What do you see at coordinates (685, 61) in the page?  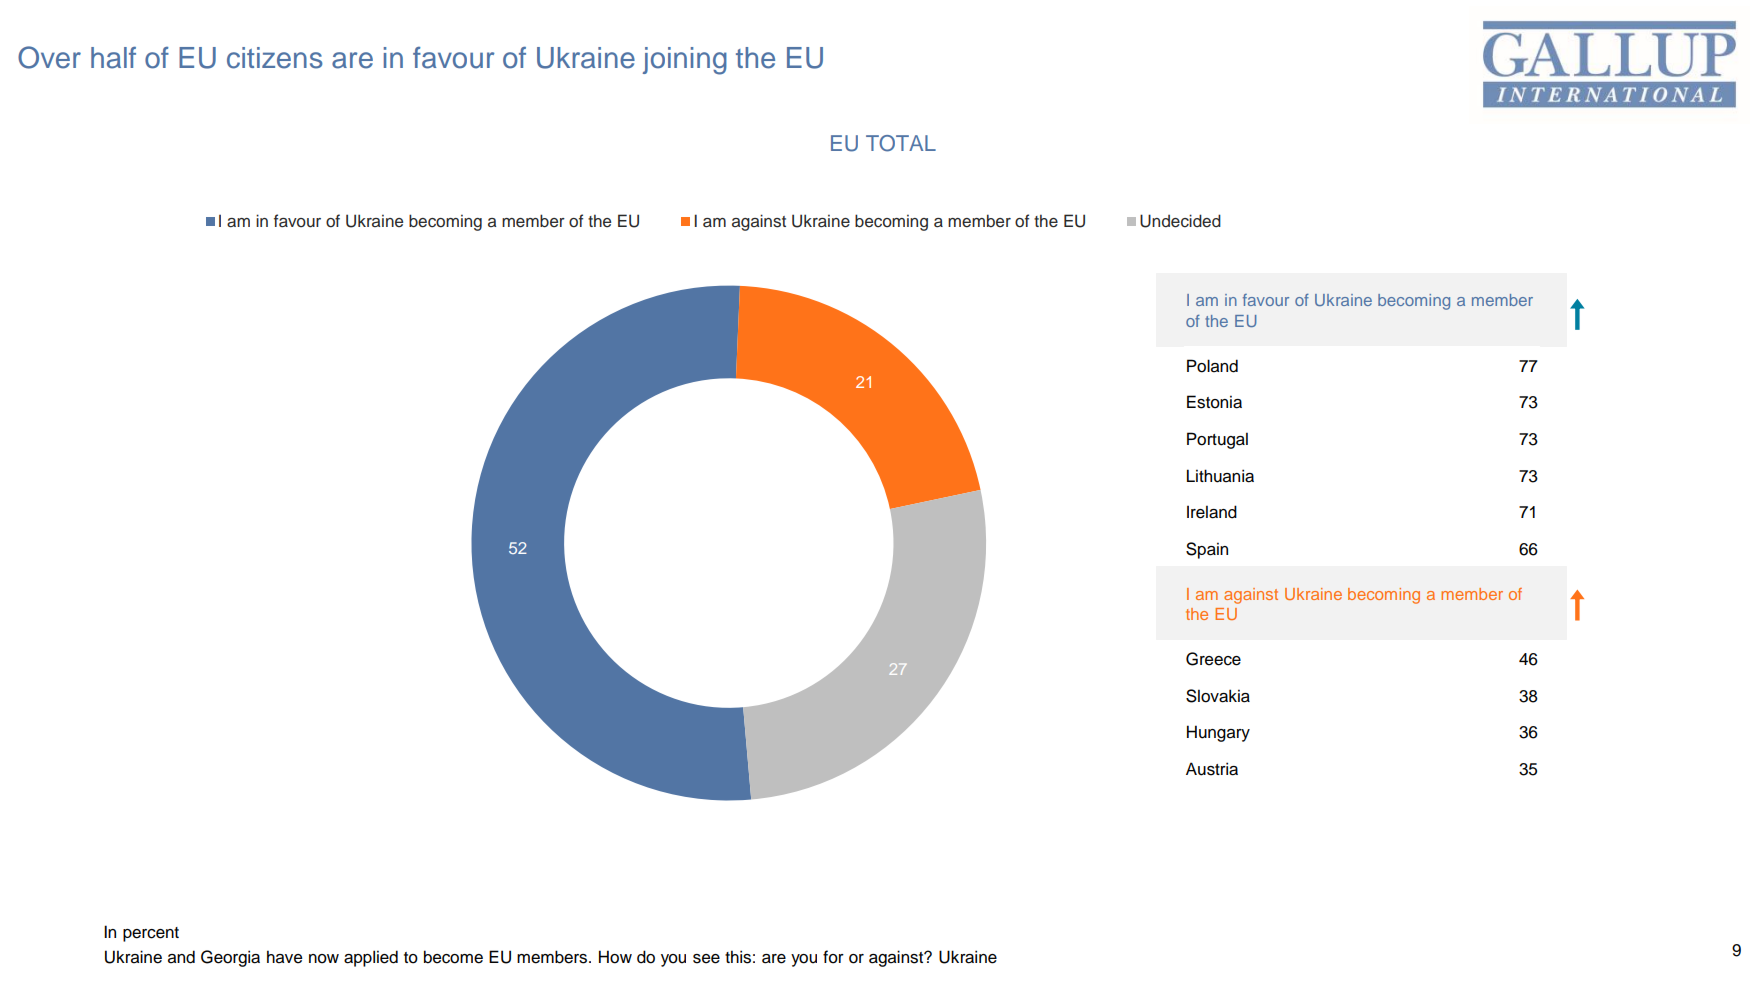 I see `joining` at bounding box center [685, 61].
